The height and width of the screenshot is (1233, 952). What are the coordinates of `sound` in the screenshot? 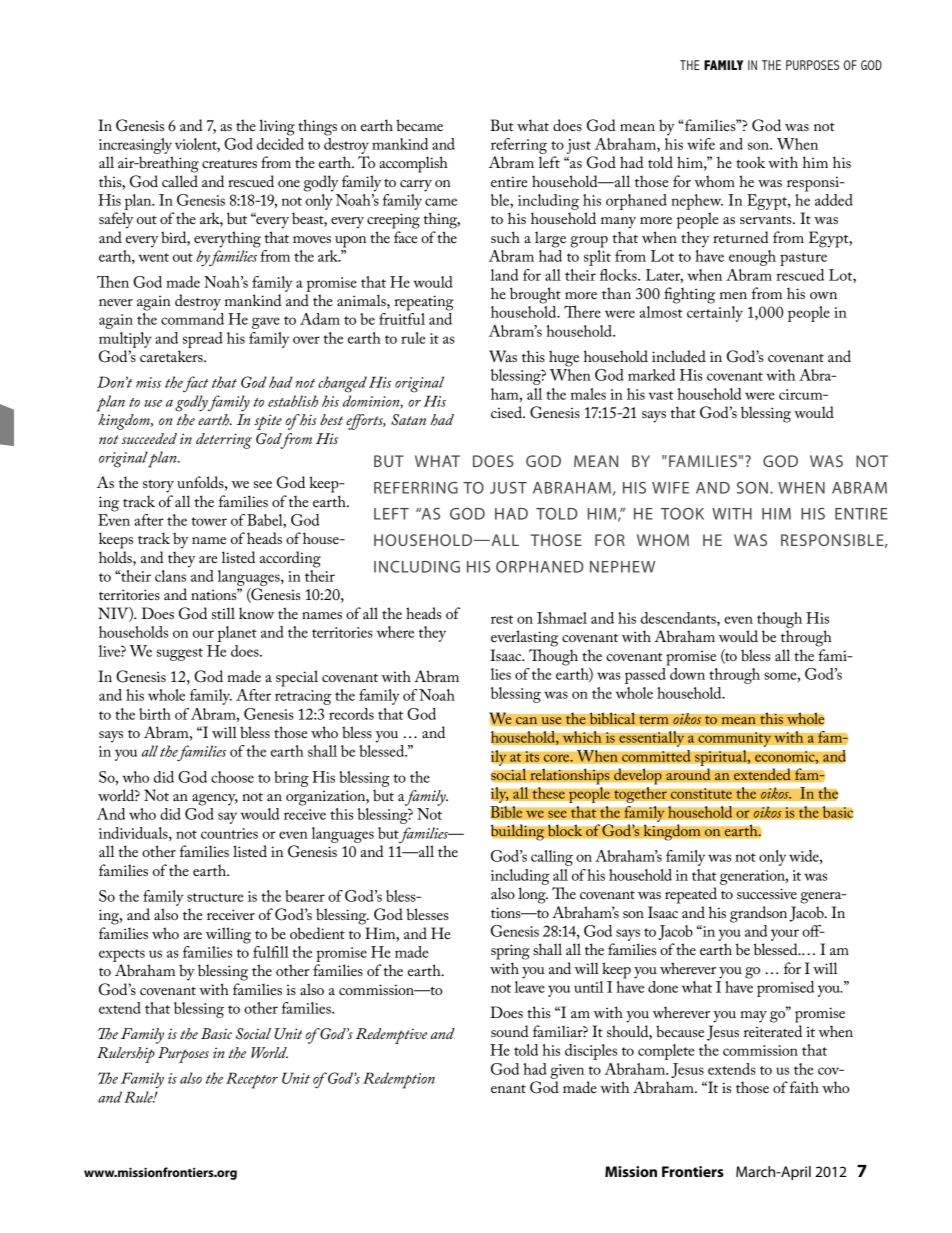 It's located at (510, 1031).
